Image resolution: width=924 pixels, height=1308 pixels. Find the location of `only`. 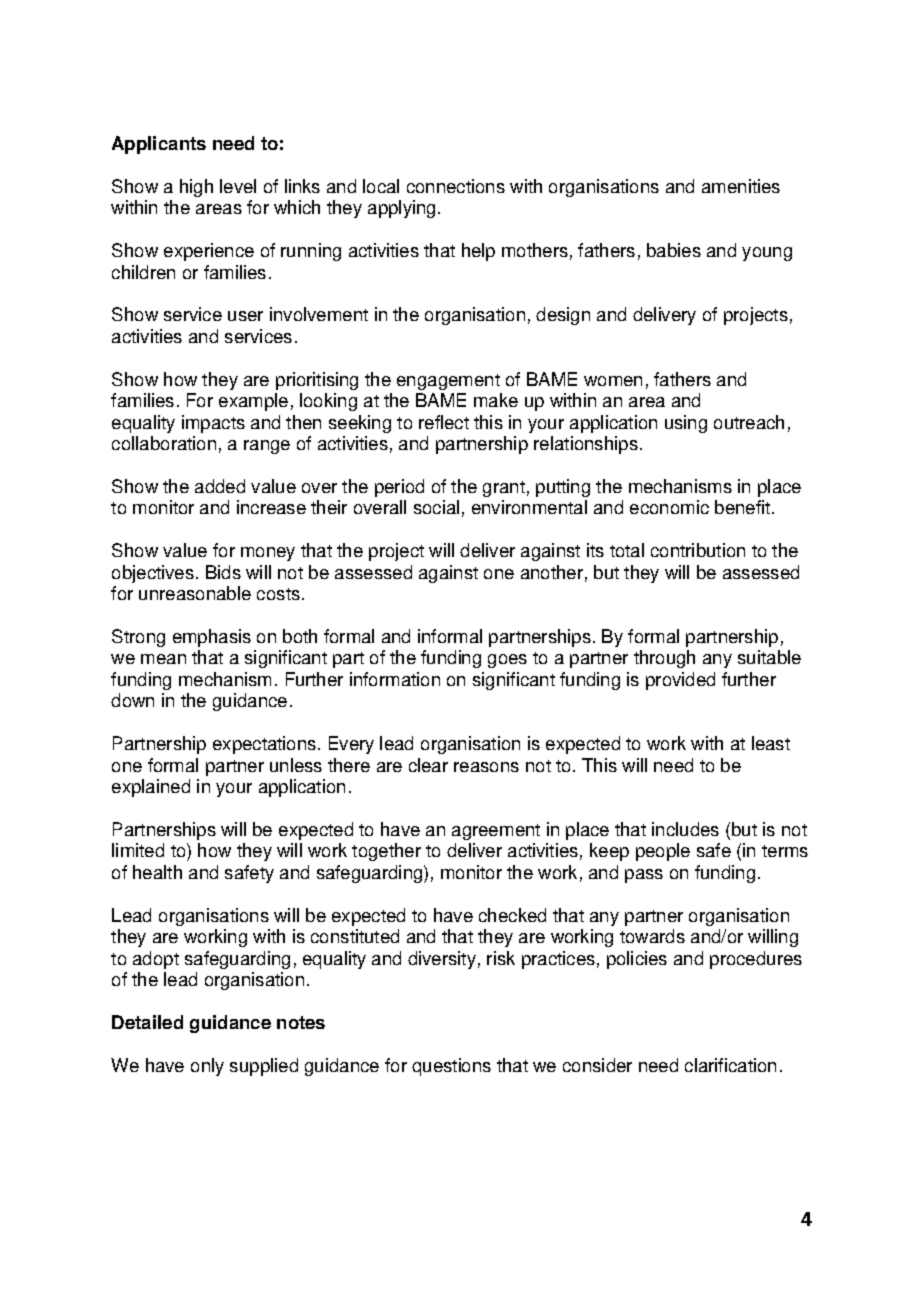

only is located at coordinates (207, 1067).
